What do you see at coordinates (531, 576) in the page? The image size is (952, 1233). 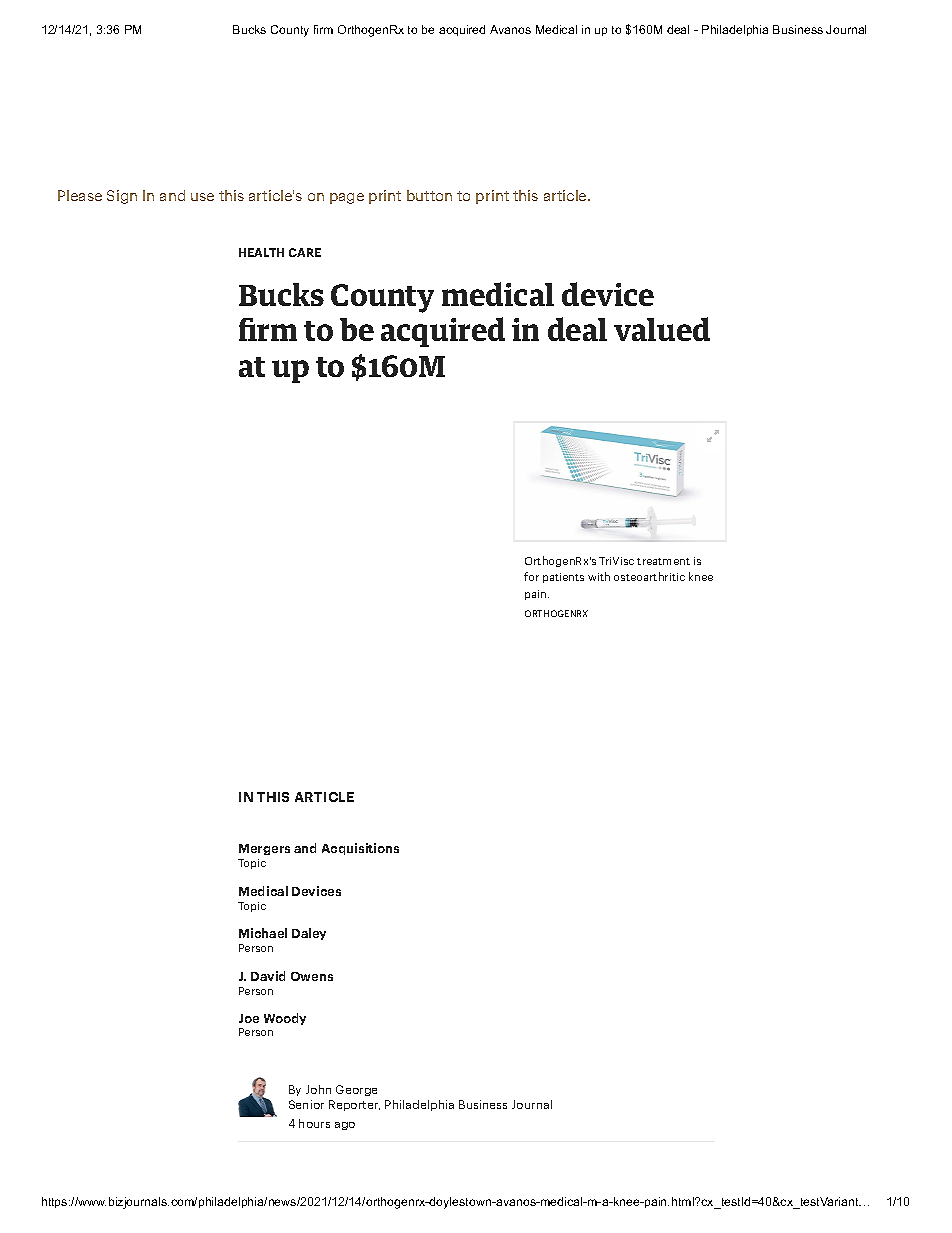 I see `for` at bounding box center [531, 576].
